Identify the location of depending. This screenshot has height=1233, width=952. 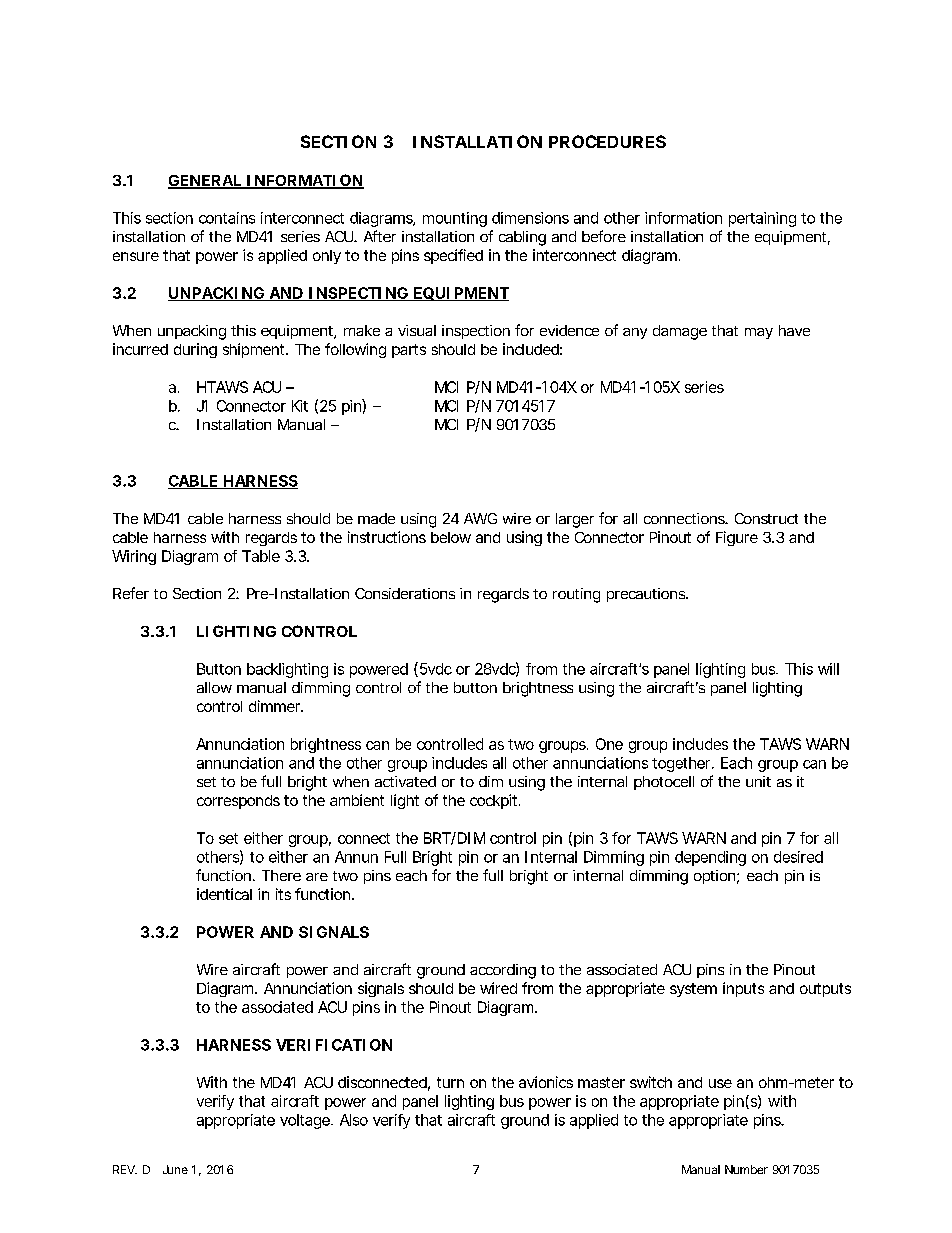
(710, 858).
